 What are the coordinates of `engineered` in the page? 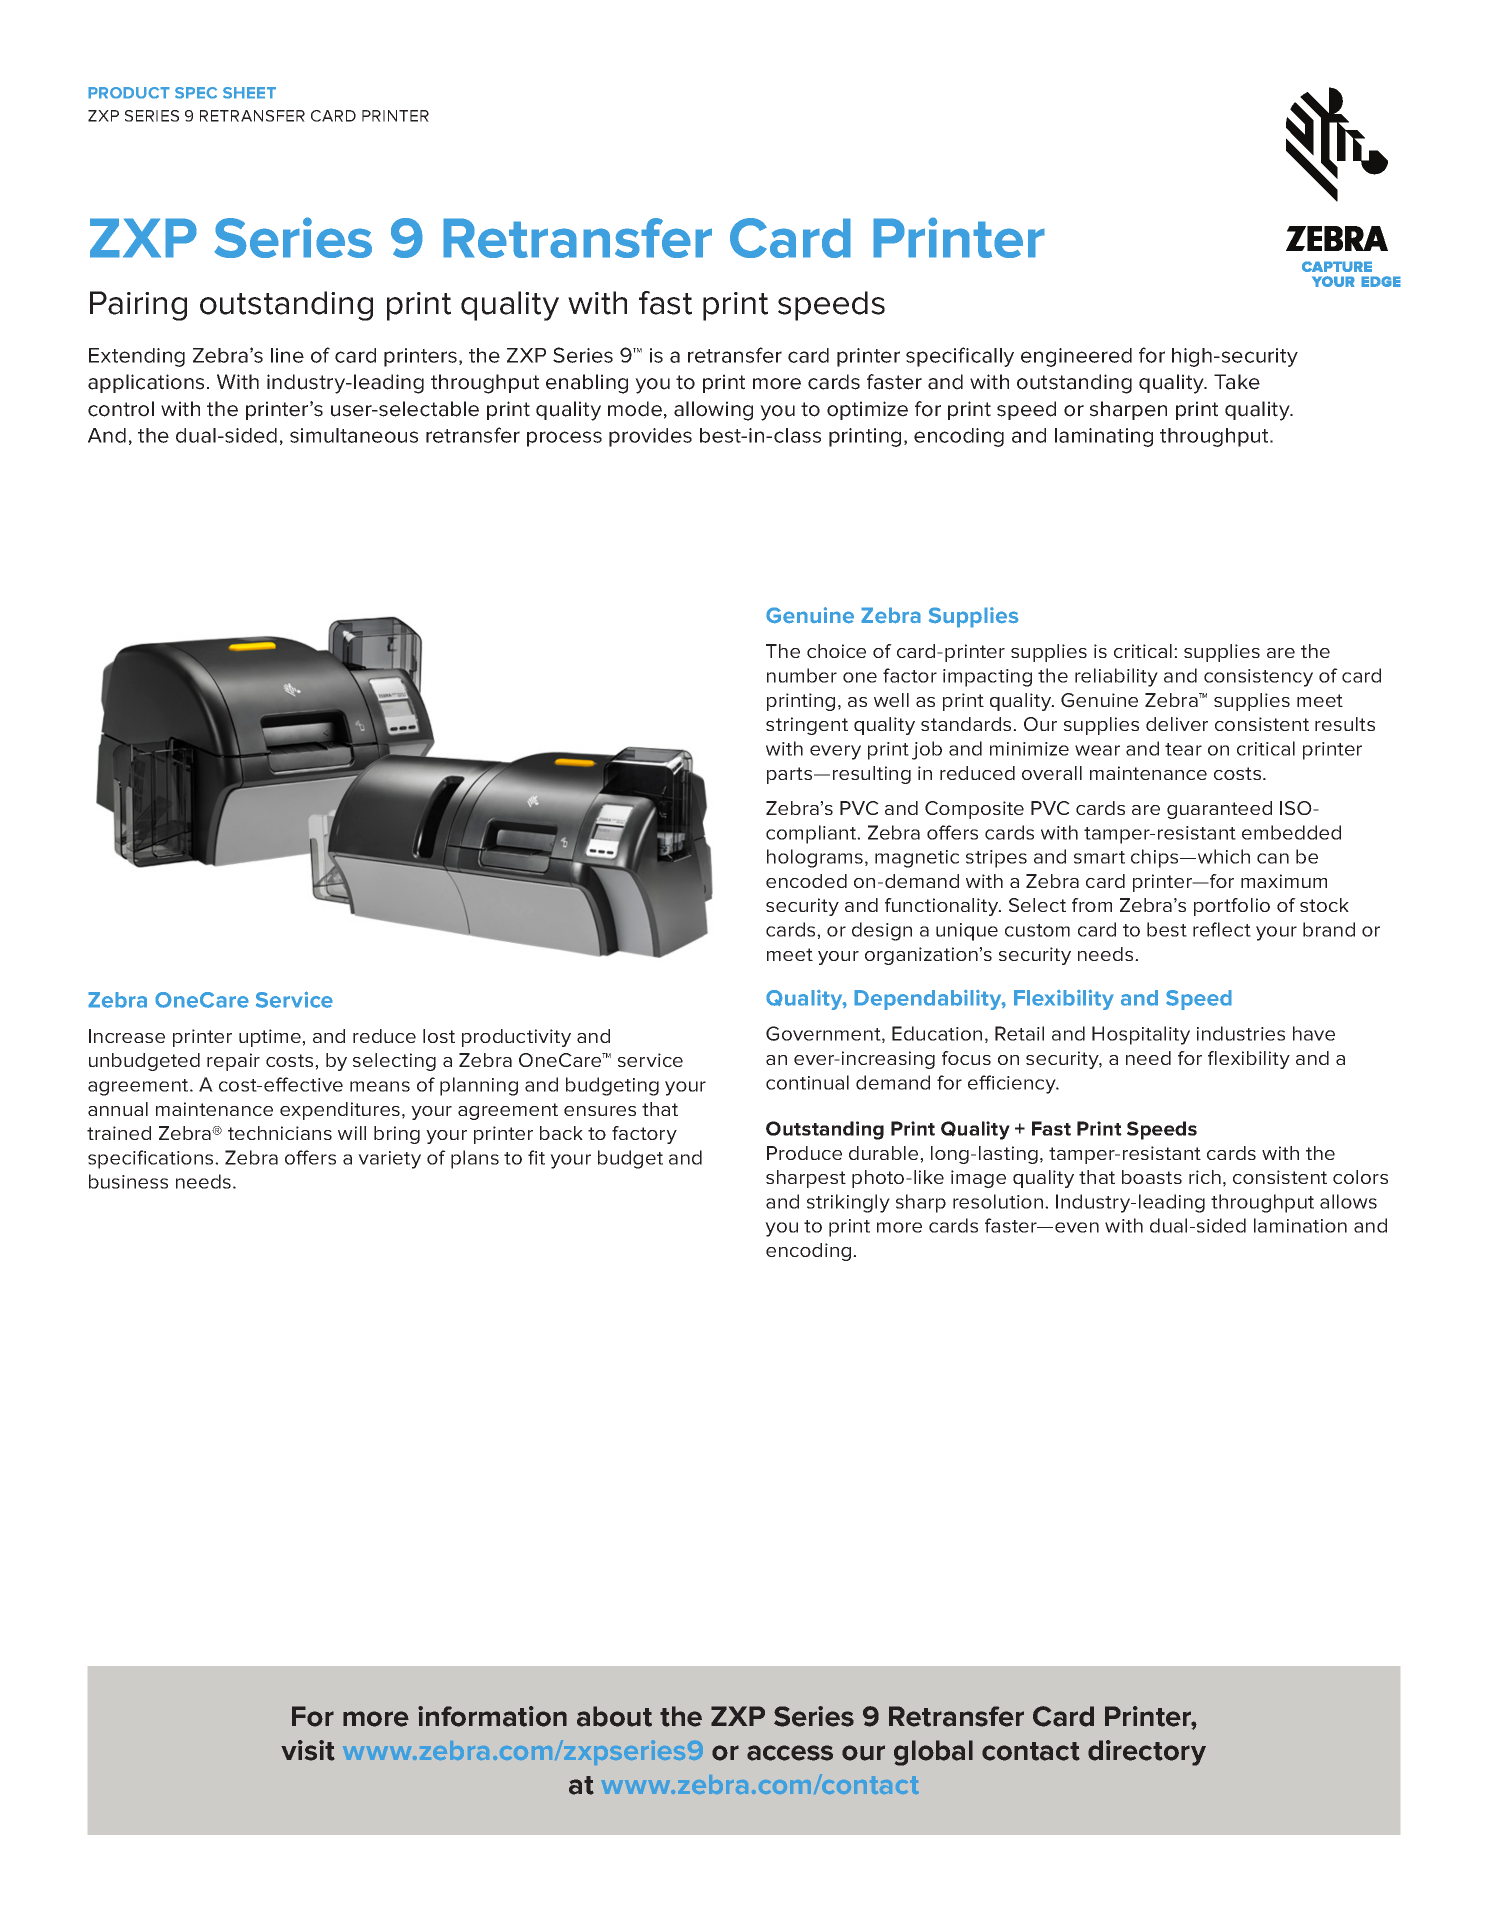 It's located at (1076, 357).
